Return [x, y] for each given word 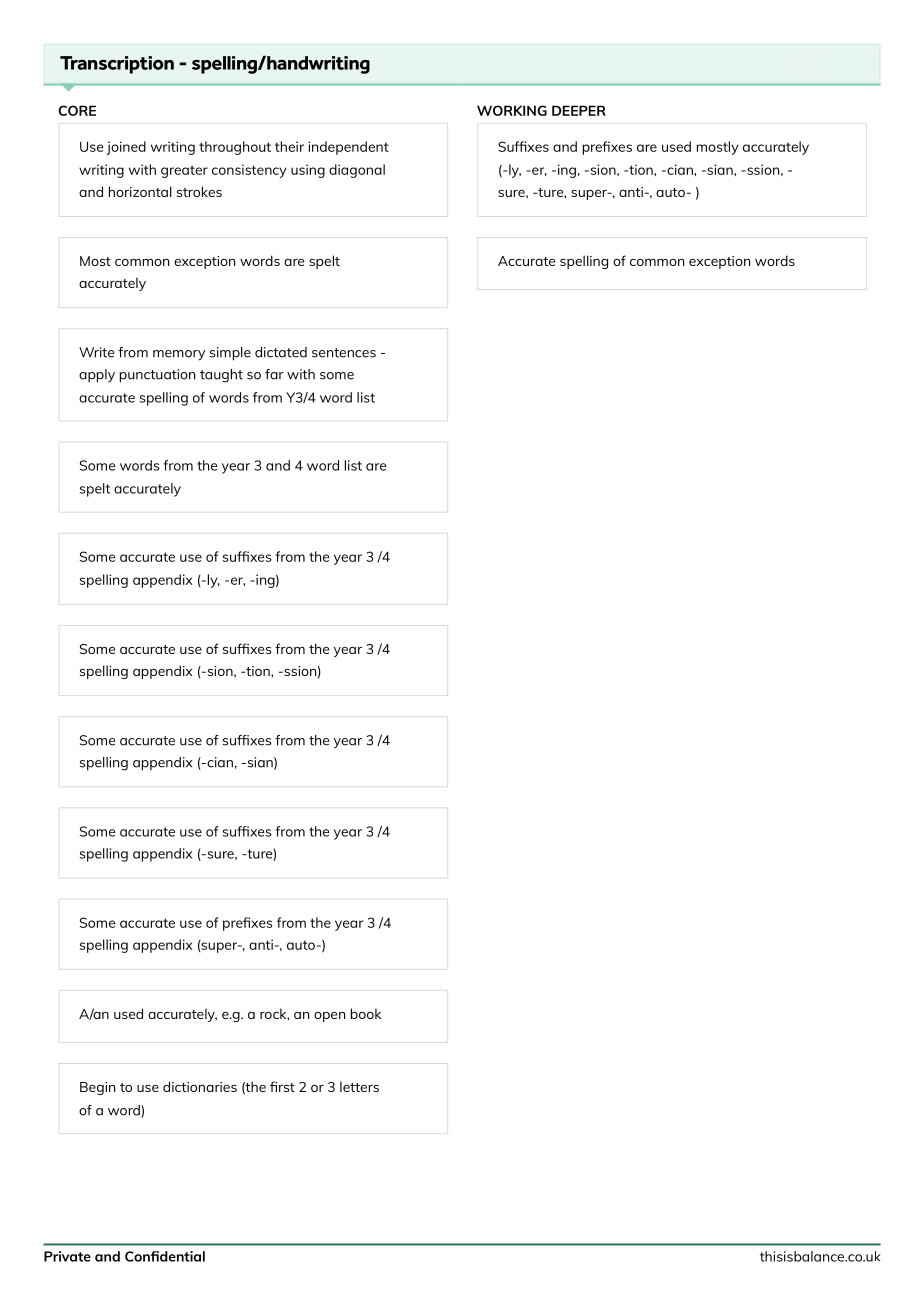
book [366, 1013]
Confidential [165, 1256]
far [274, 374]
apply [97, 376]
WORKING [512, 110]
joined [126, 148]
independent [348, 148]
